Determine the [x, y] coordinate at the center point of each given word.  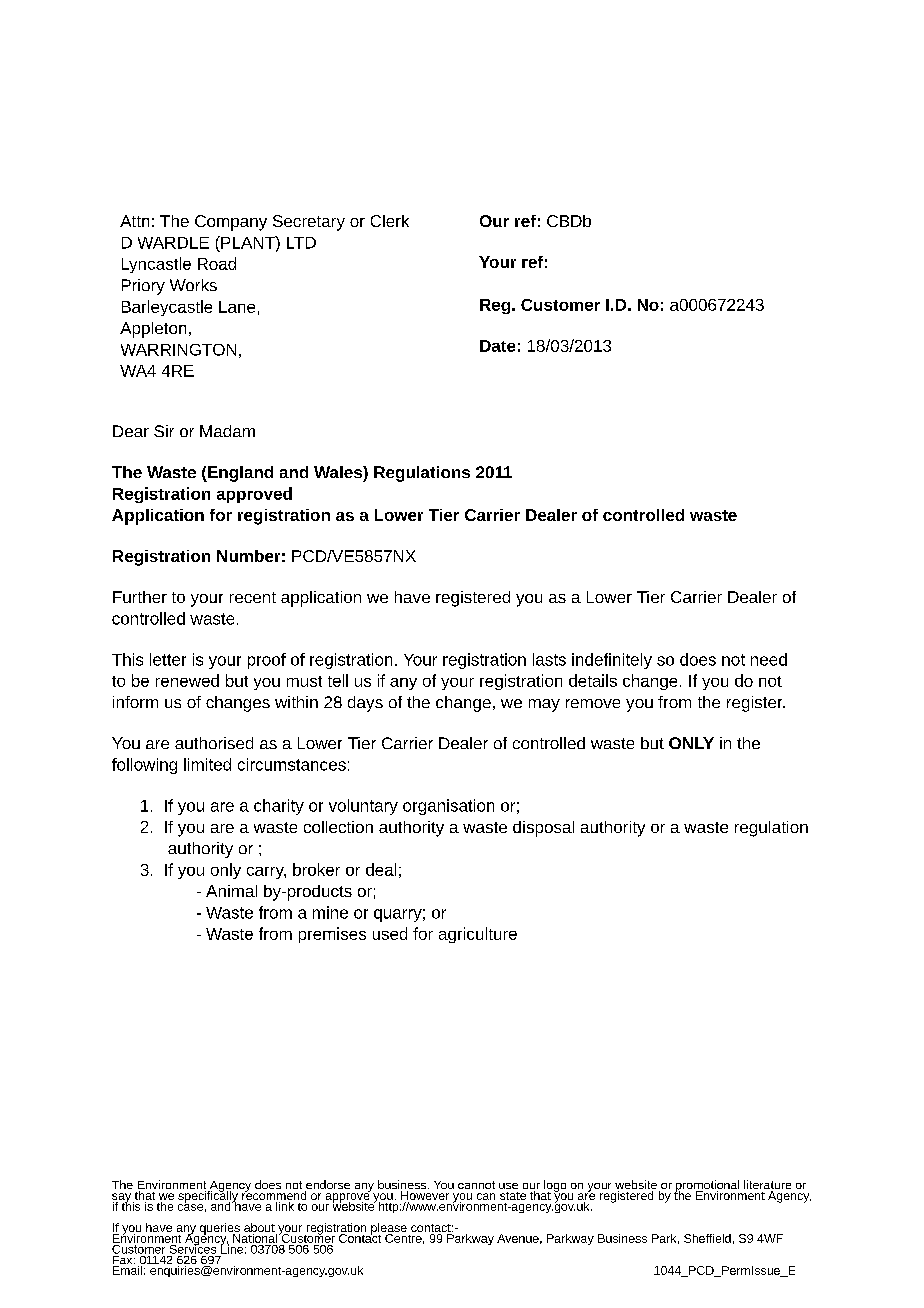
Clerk [390, 221]
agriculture [478, 935]
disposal [543, 829]
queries [219, 1230]
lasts [549, 659]
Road [217, 263]
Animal [231, 891]
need [769, 659]
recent [253, 597]
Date [497, 346]
